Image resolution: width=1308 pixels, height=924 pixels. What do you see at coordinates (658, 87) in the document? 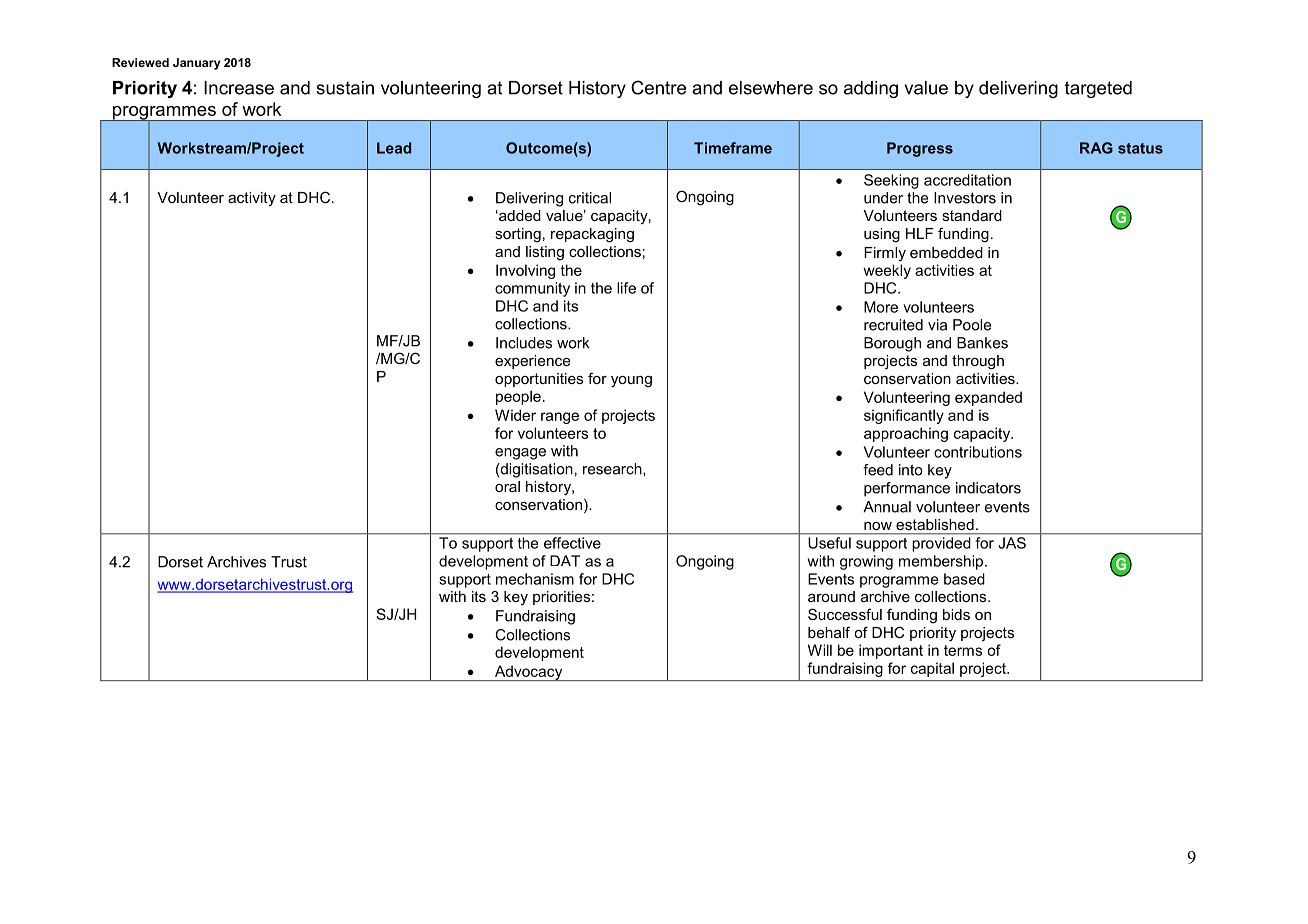
I see `Centre` at bounding box center [658, 87].
